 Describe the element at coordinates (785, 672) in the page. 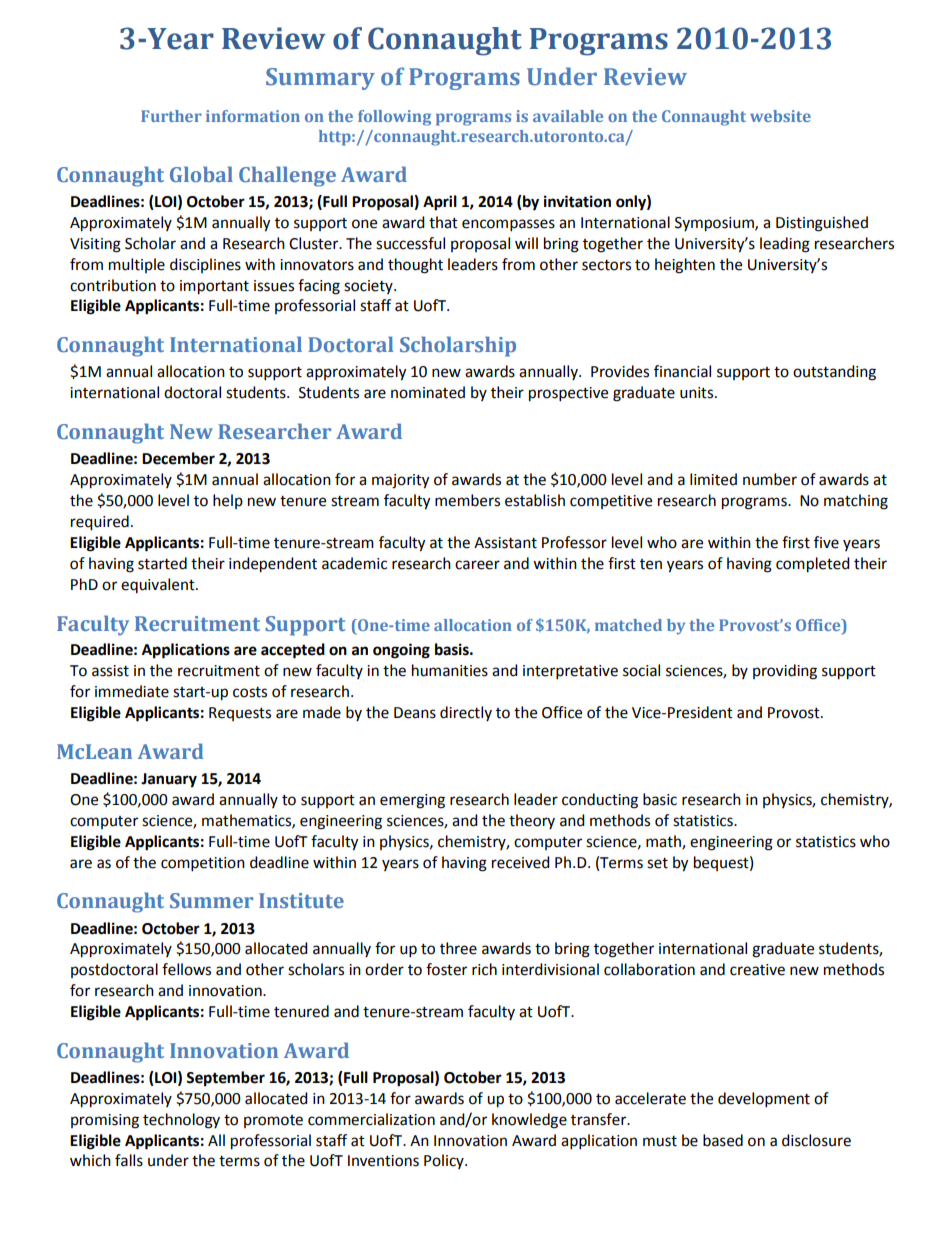

I see `providing` at that location.
